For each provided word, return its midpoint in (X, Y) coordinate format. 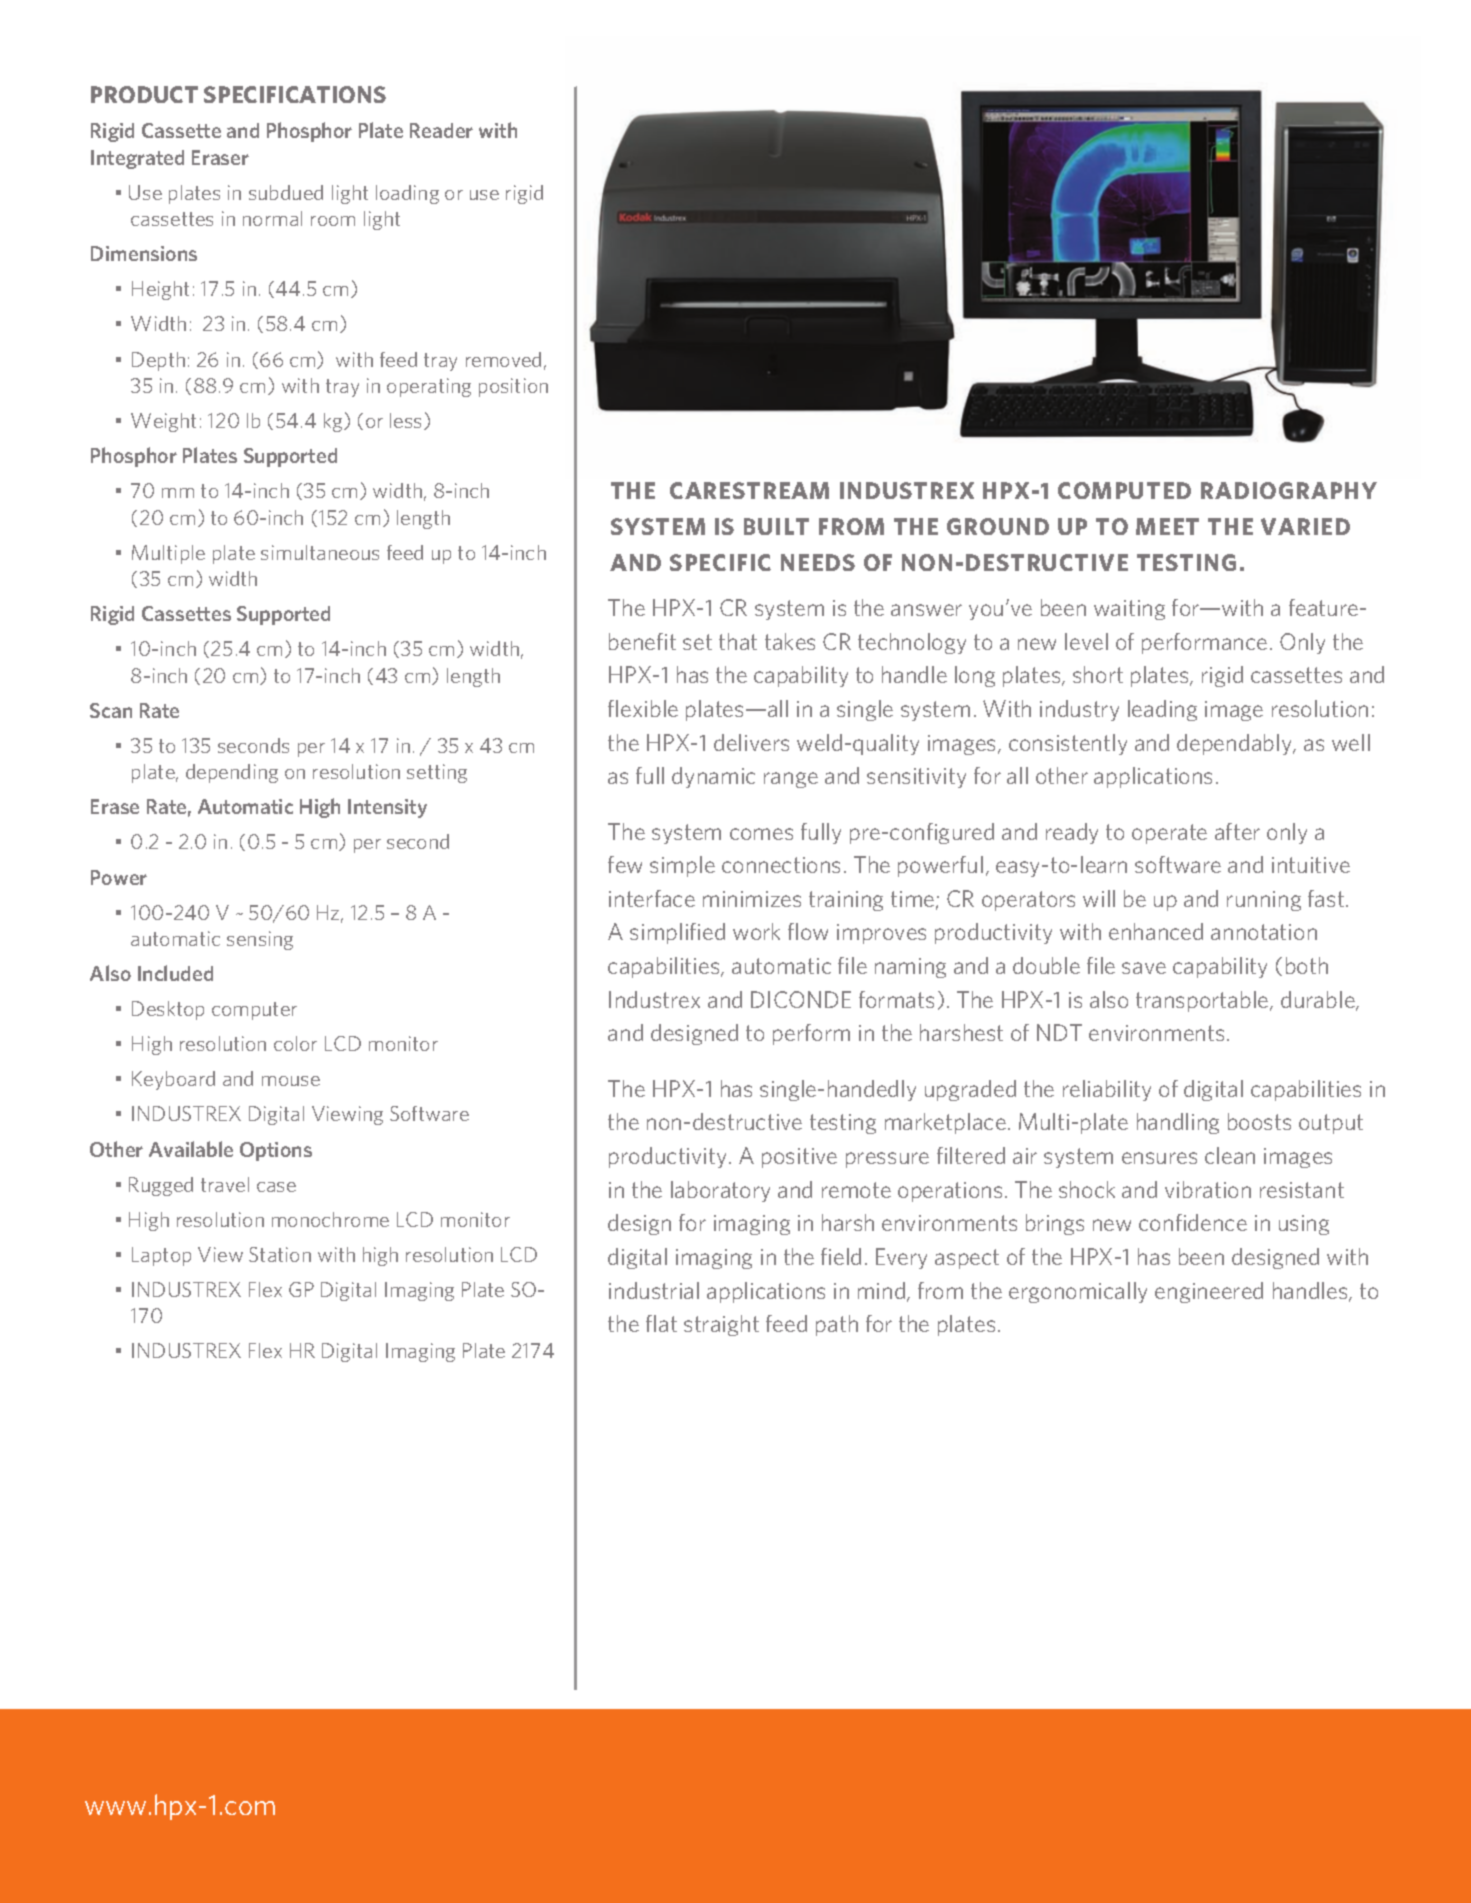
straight (721, 1325)
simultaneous (320, 552)
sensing (260, 940)
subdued (286, 192)
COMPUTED (1124, 490)
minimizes (752, 899)
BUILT (776, 526)
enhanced (1156, 931)
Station (280, 1254)
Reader (441, 130)
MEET (1167, 526)
